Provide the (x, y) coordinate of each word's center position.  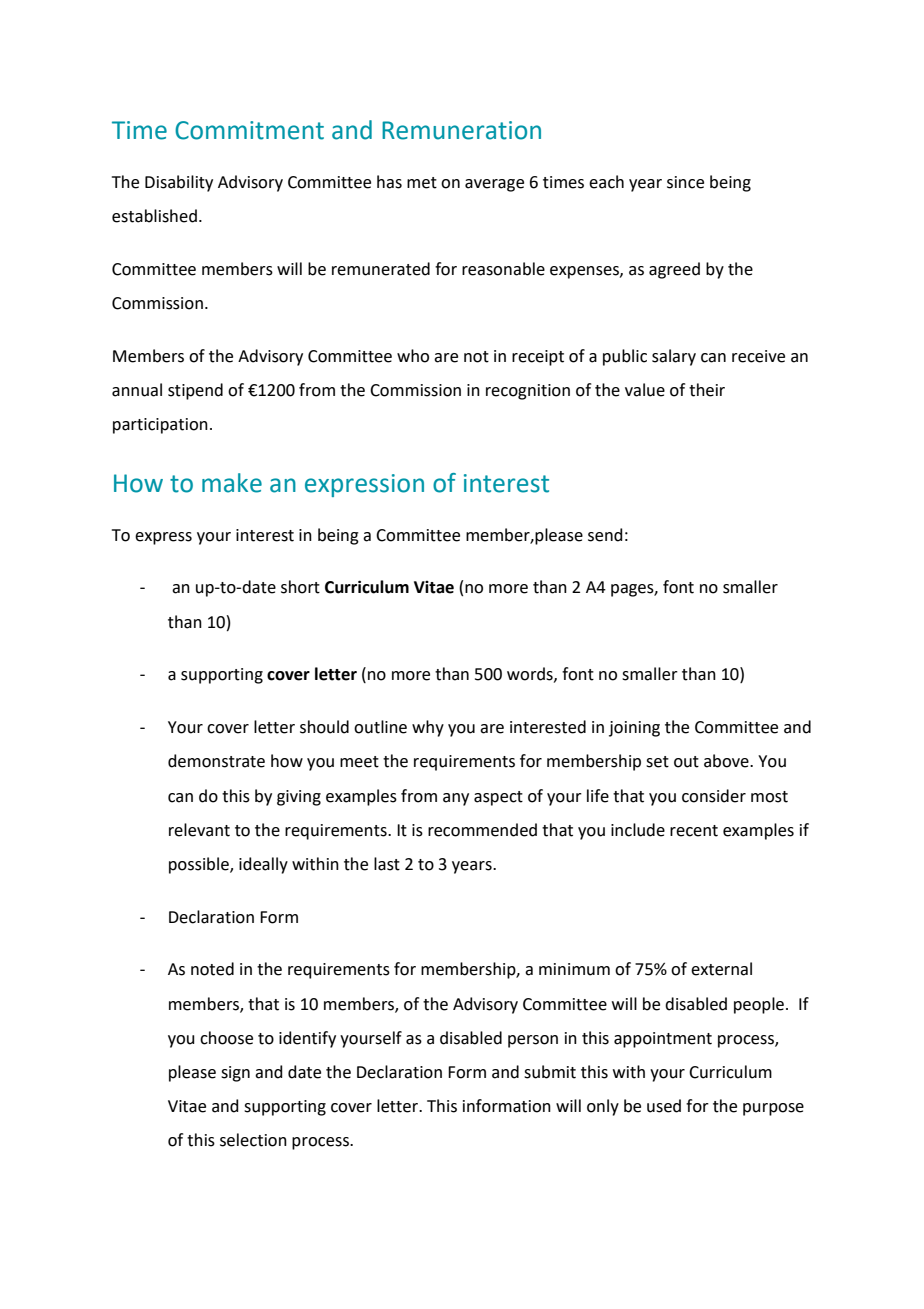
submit (550, 1072)
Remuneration (461, 130)
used (664, 1106)
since (685, 182)
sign (235, 1074)
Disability (179, 183)
